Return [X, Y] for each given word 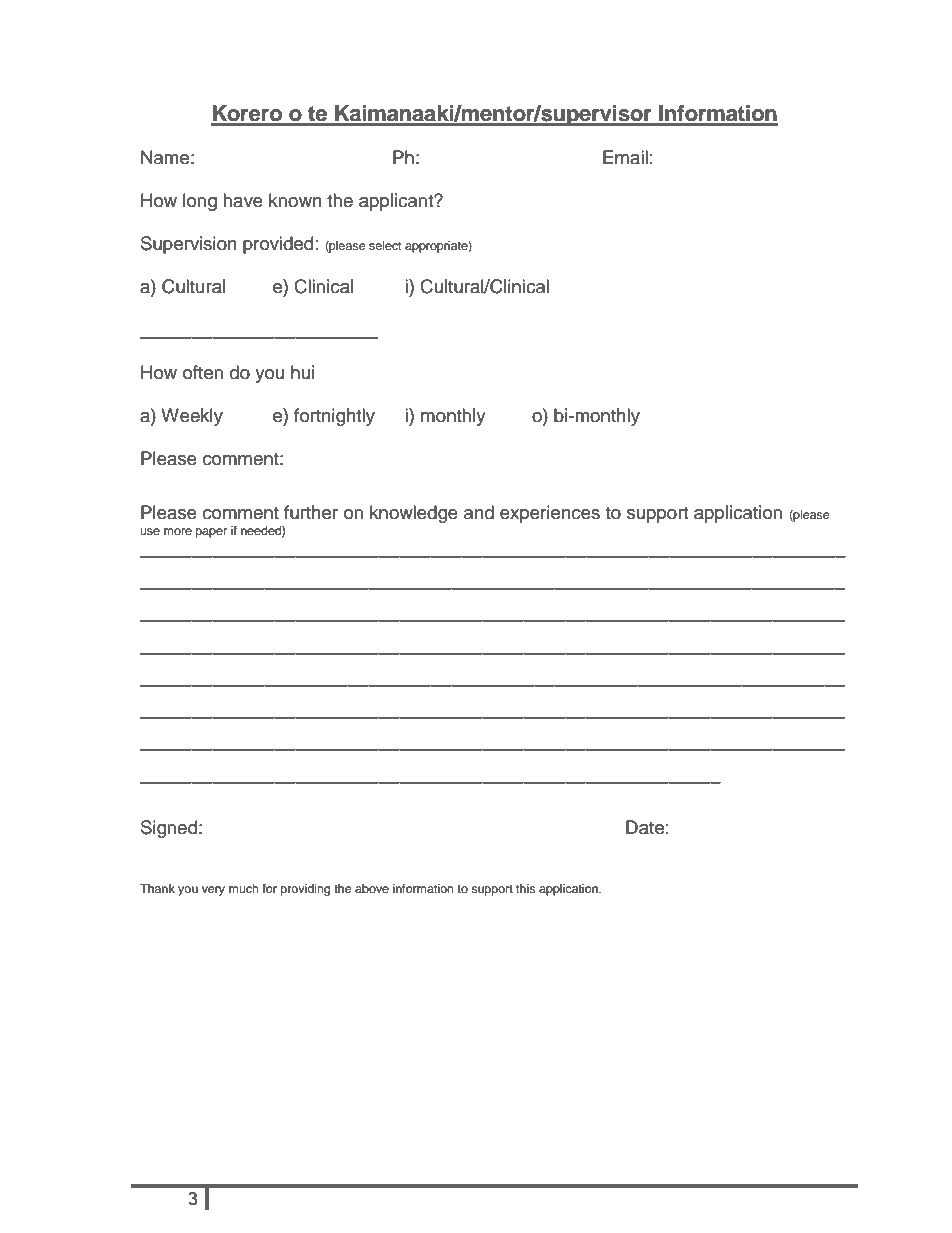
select [385, 245]
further [311, 512]
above [372, 888]
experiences [550, 514]
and [479, 512]
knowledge [414, 514]
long [200, 202]
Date [645, 827]
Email [625, 157]
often [203, 372]
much [244, 888]
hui [302, 372]
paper [211, 533]
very [213, 891]
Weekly [192, 417]
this [526, 888]
